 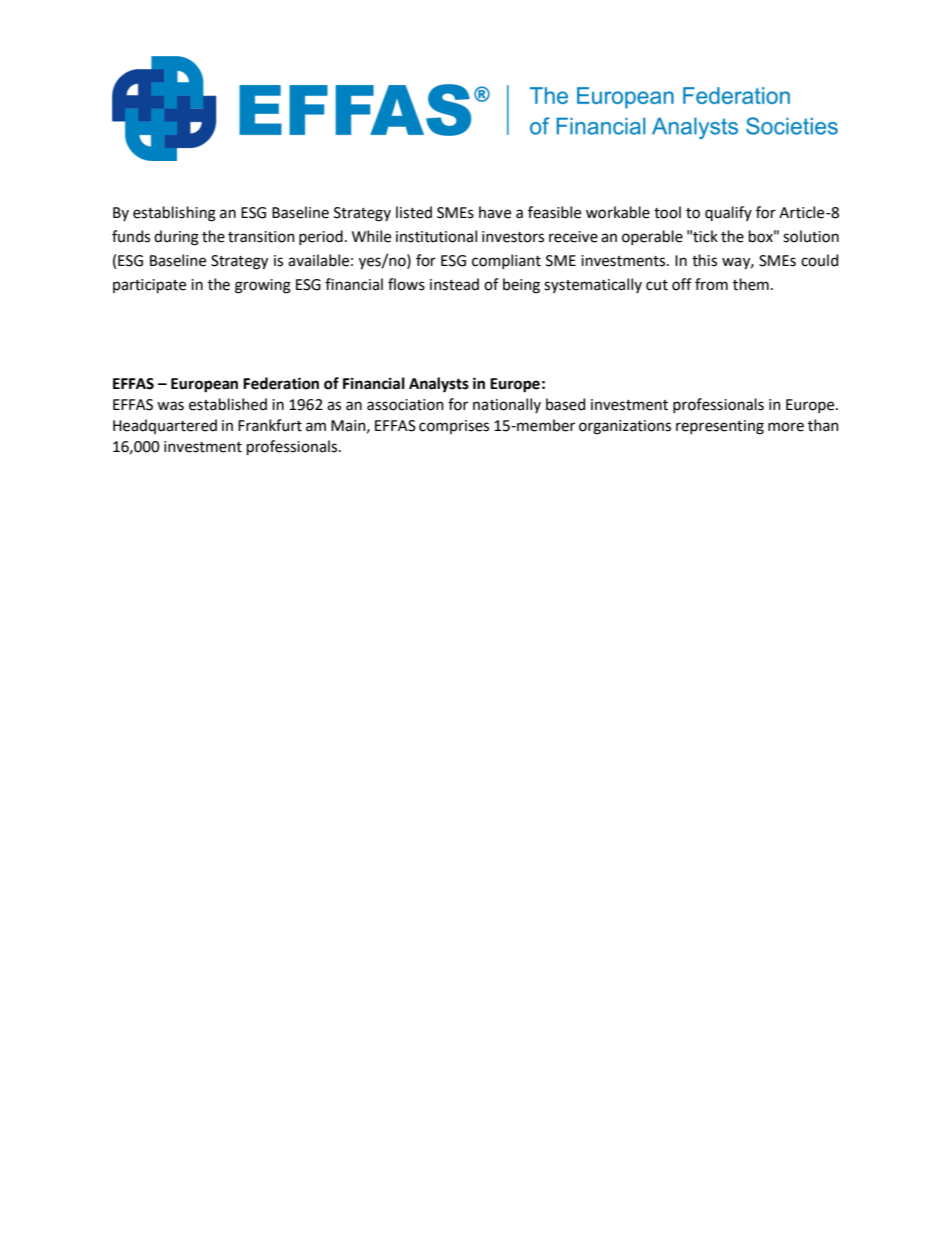 What do you see at coordinates (720, 427) in the image?
I see `representing` at bounding box center [720, 427].
